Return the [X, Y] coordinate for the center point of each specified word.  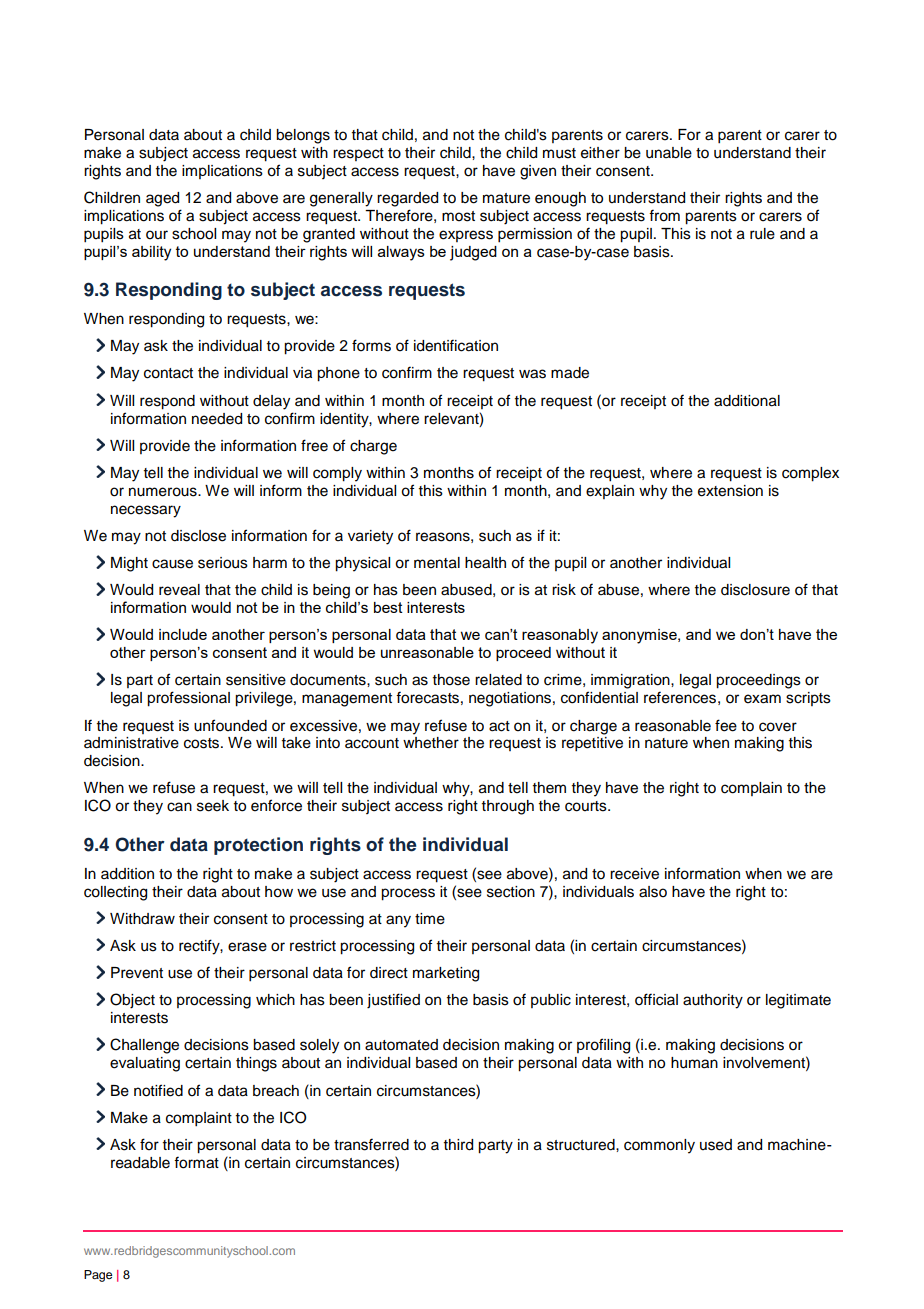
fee [726, 725]
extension [730, 491]
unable [669, 153]
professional [188, 699]
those [451, 680]
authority [713, 1001]
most [458, 216]
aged [162, 199]
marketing [446, 974]
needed [217, 419]
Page [98, 1276]
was [532, 374]
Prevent [137, 973]
